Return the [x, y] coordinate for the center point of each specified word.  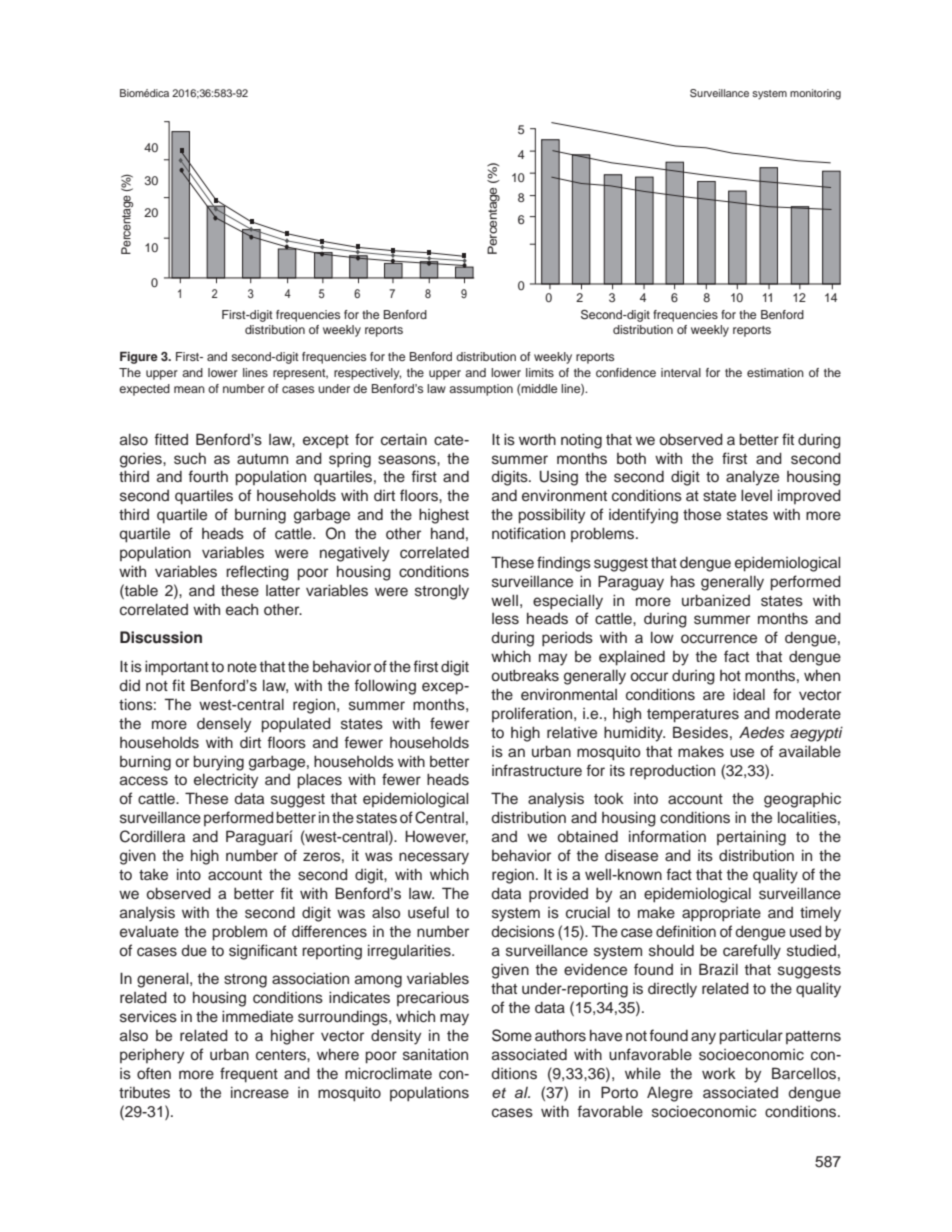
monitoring [815, 94]
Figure [139, 357]
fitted [171, 439]
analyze [752, 478]
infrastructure [537, 770]
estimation [775, 372]
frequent [249, 1075]
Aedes [762, 732]
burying [219, 763]
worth [537, 439]
